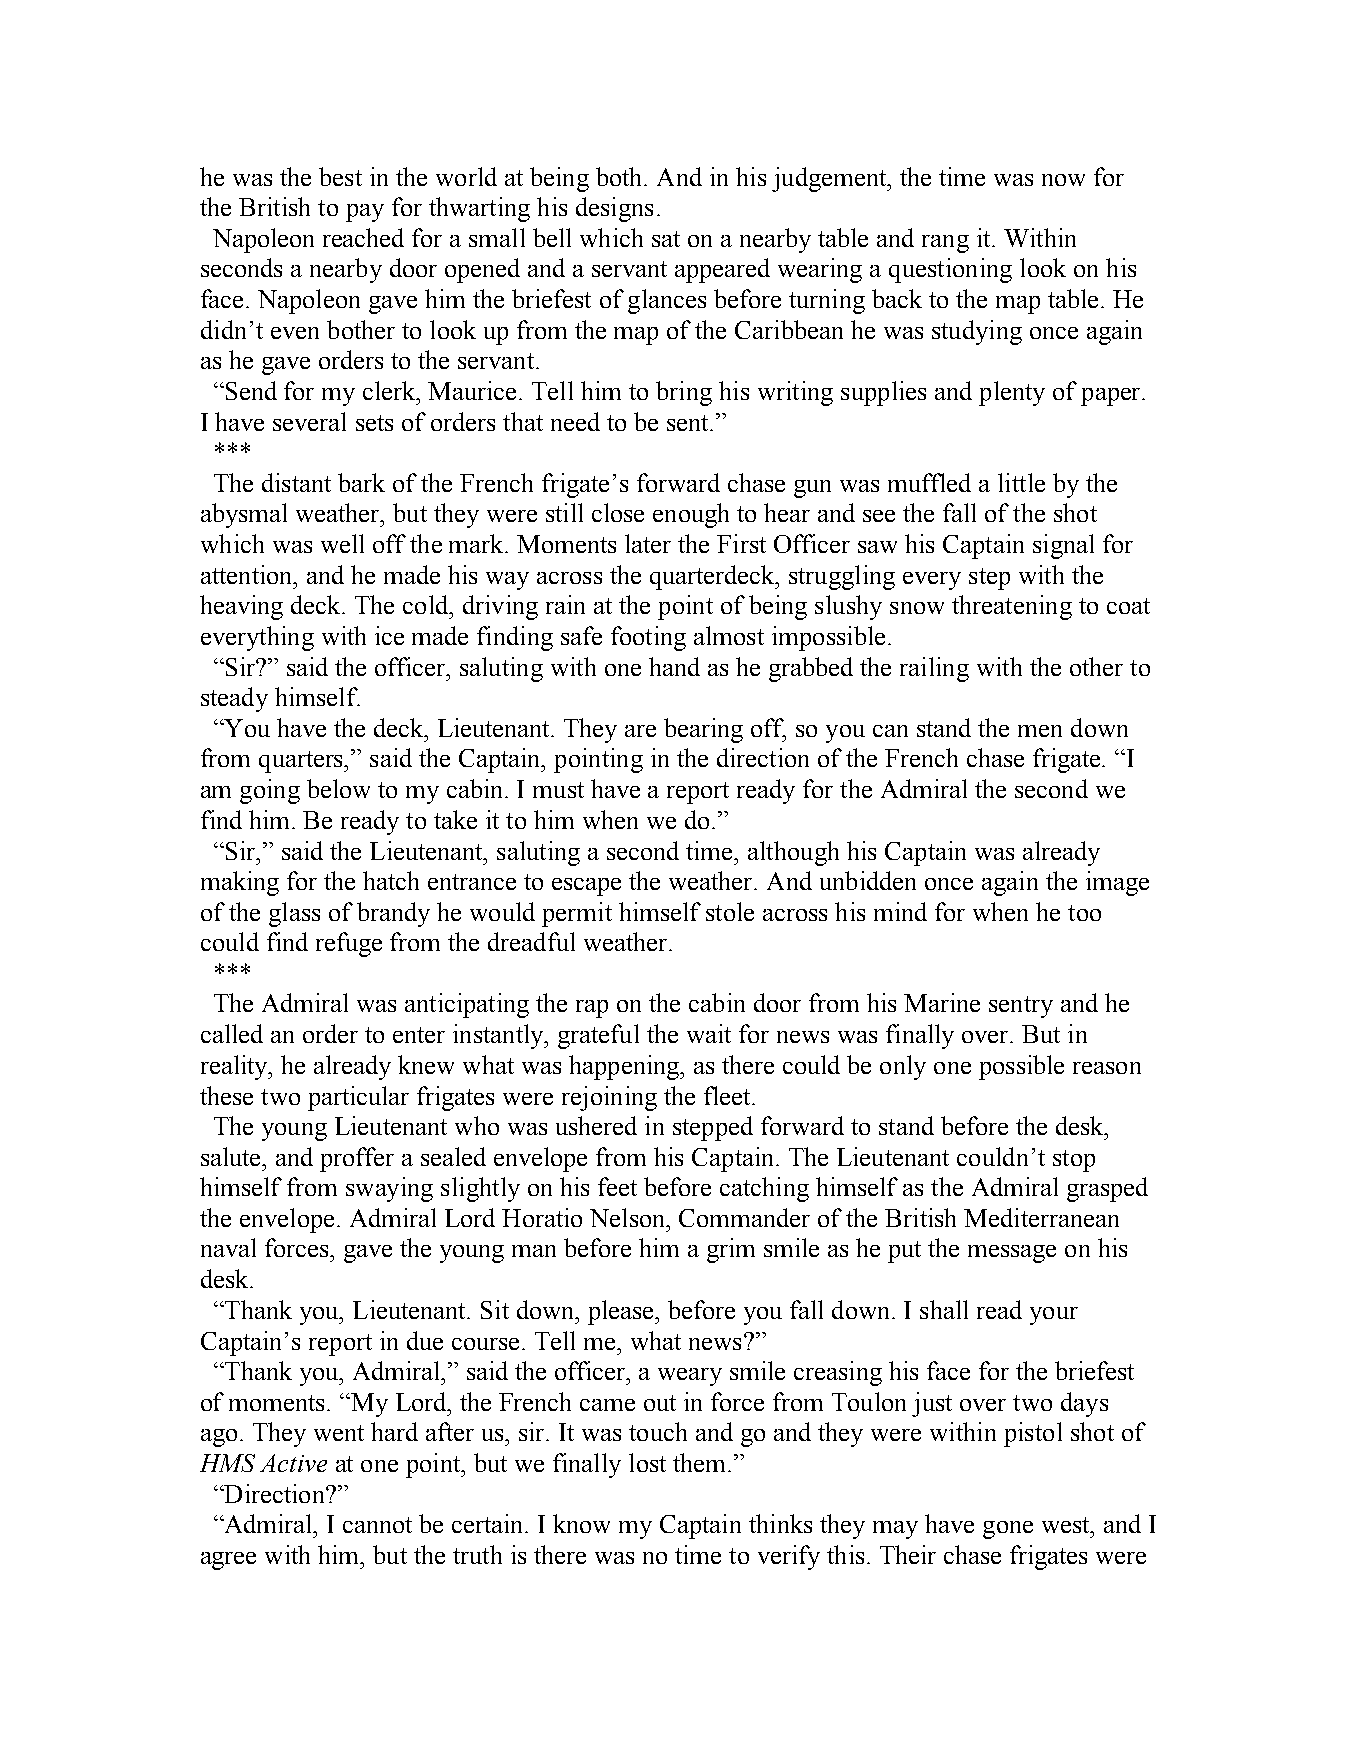  Describe the element at coordinates (1041, 1217) in the page. I see `Mediterranean` at that location.
